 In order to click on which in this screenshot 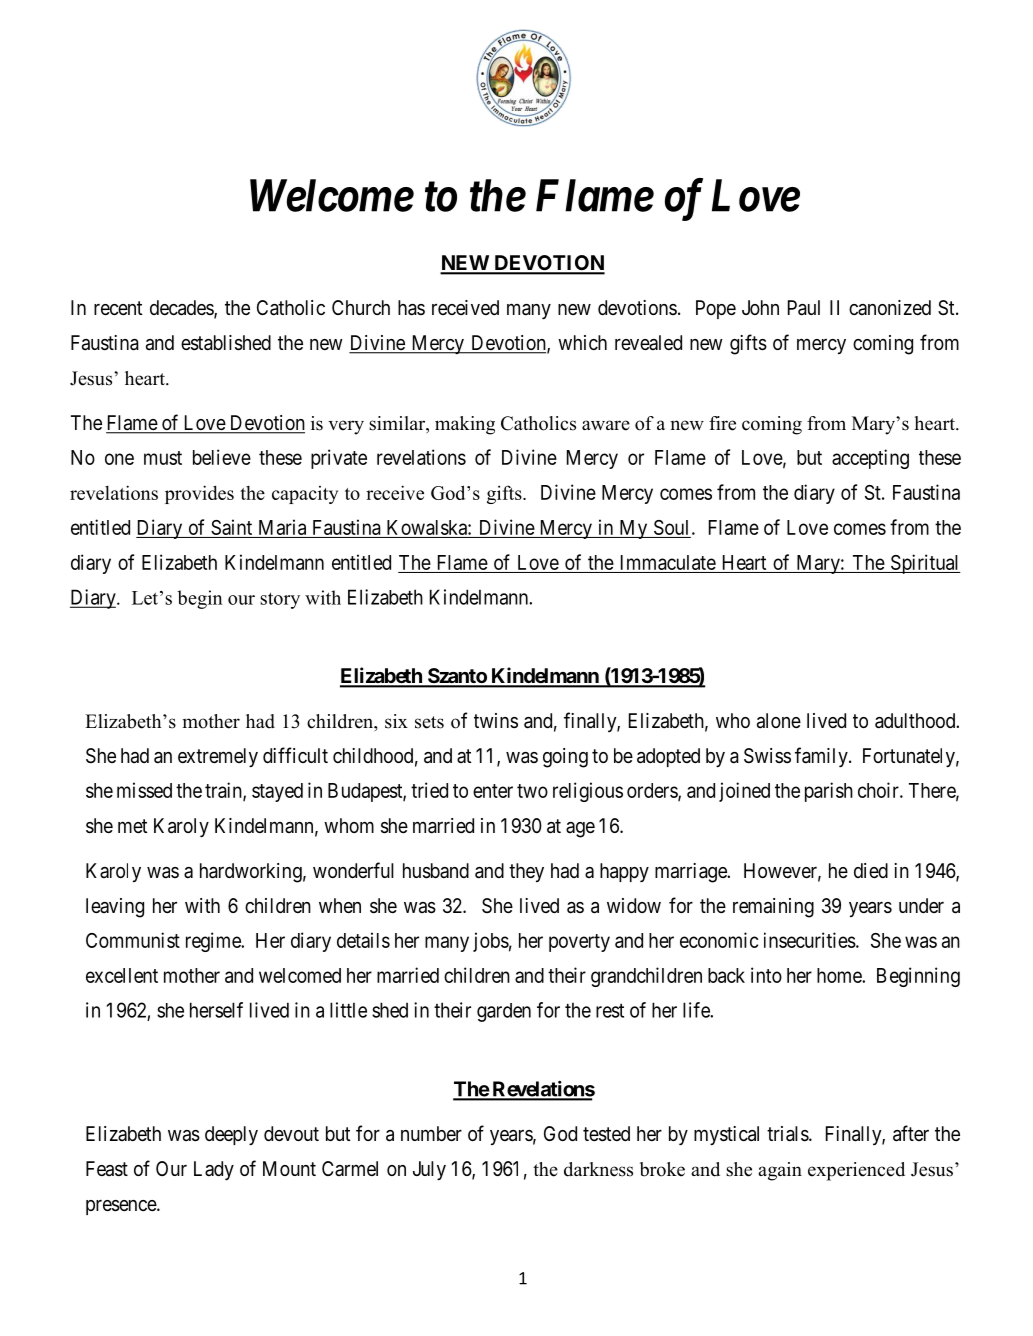, I will do `click(582, 342)`.
